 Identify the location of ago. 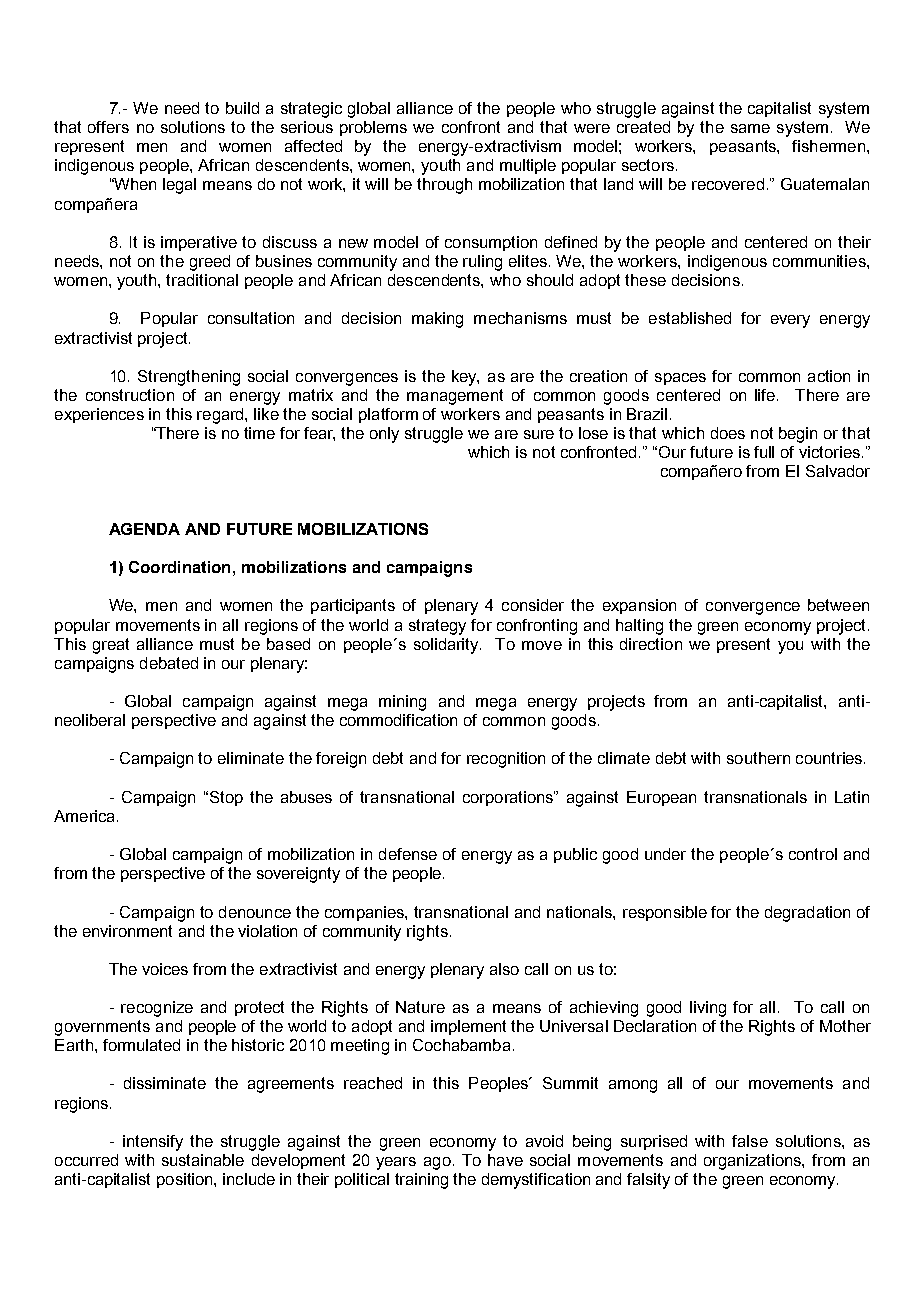
(437, 1163).
